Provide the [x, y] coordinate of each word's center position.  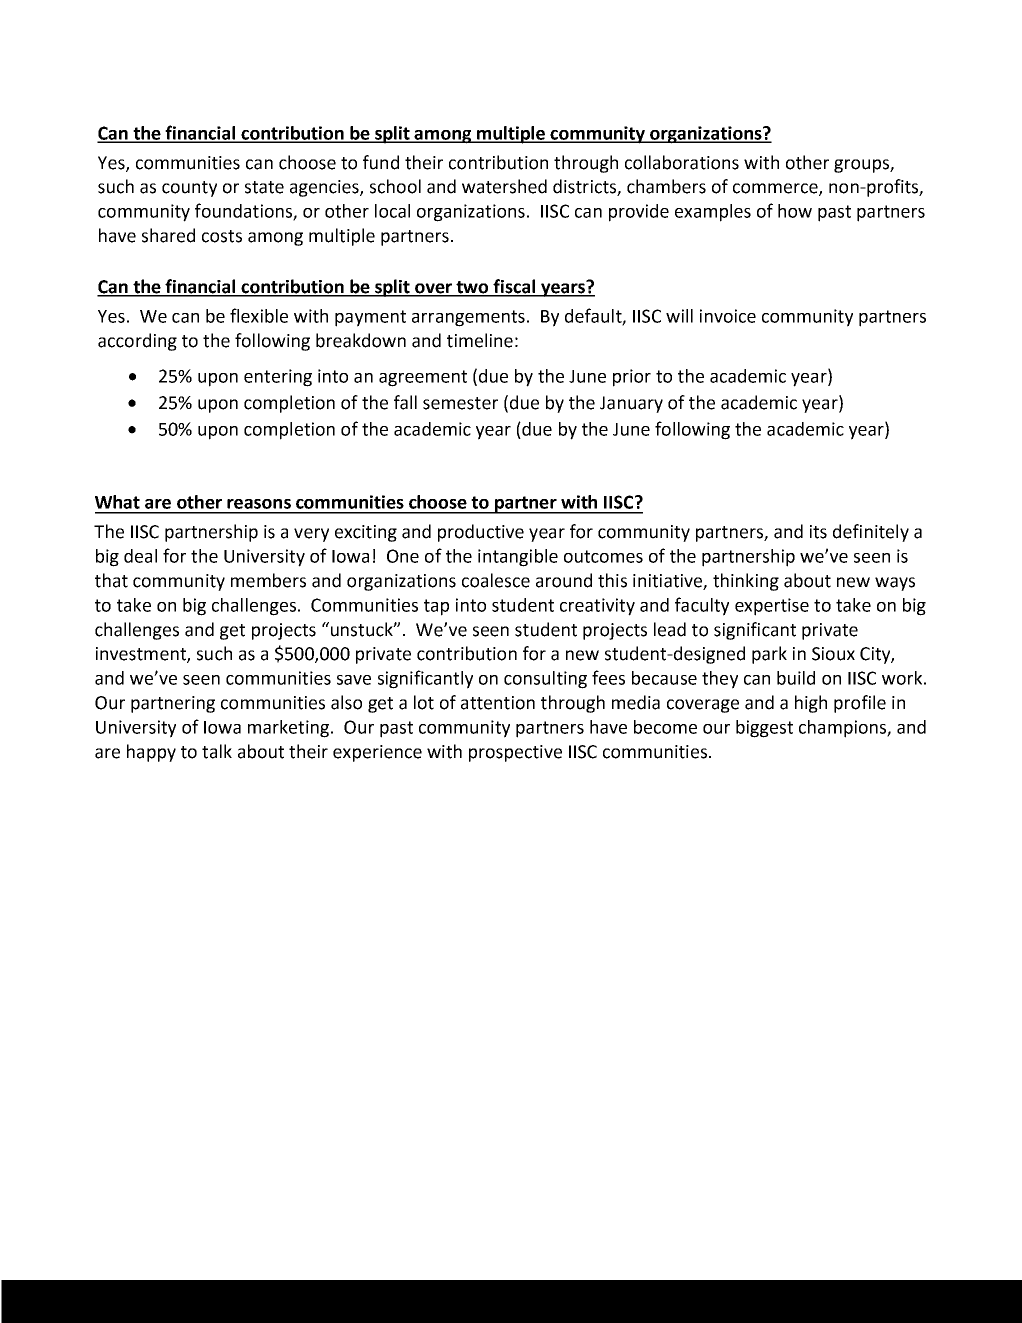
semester [460, 403]
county [189, 189]
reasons [259, 504]
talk [217, 751]
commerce [776, 189]
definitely [871, 533]
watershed [504, 186]
